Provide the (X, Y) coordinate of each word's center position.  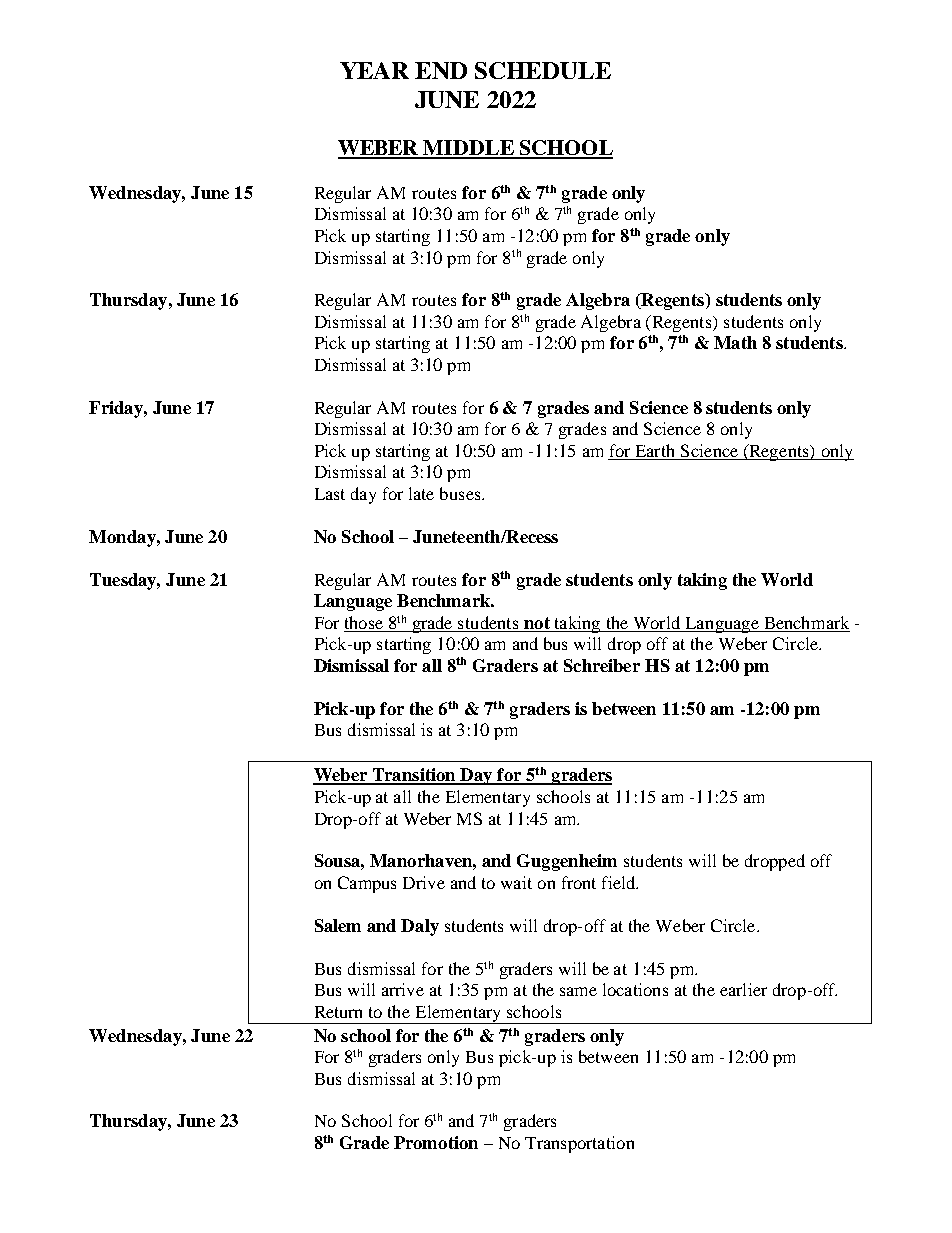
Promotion (436, 1142)
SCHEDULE (543, 70)
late (421, 493)
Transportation (579, 1144)
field (620, 882)
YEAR (374, 70)
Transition (414, 776)
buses (461, 493)
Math (735, 342)
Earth (655, 450)
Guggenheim (567, 862)
